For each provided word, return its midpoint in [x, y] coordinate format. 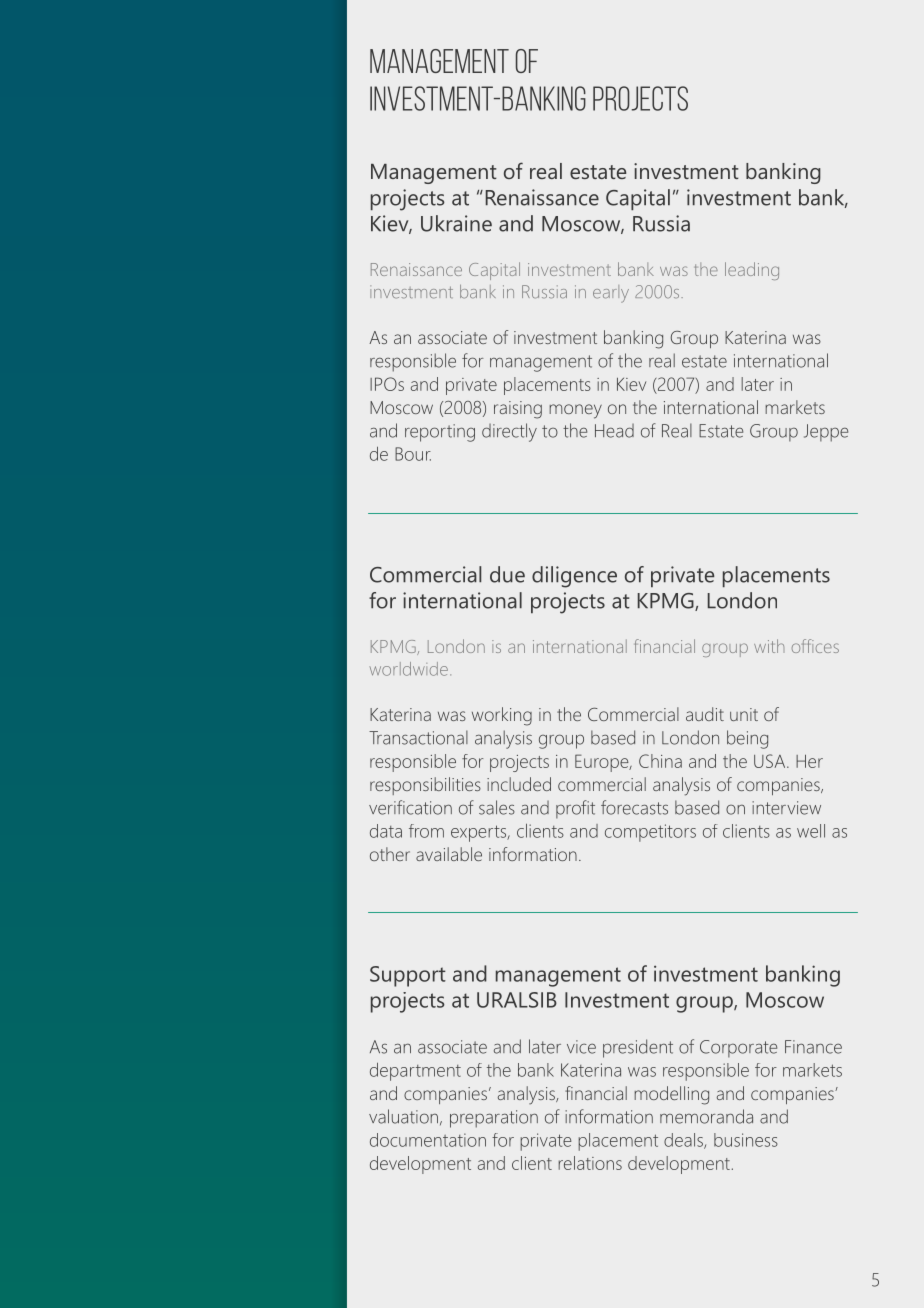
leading [752, 271]
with [769, 646]
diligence [574, 577]
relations [590, 1163]
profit [575, 809]
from [426, 831]
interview [786, 808]
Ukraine [456, 223]
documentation [428, 1140]
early [611, 294]
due [507, 574]
